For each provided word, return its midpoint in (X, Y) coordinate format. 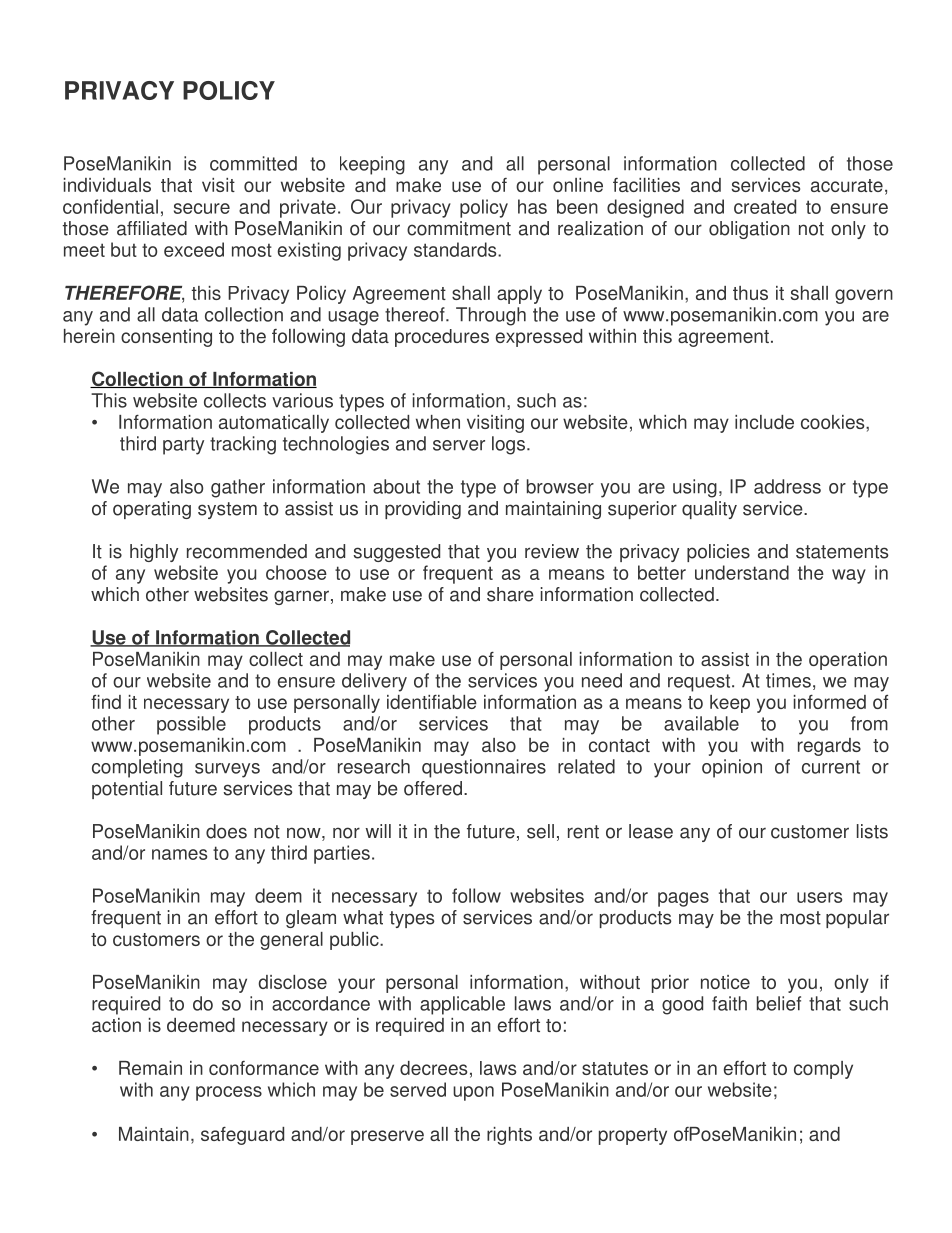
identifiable (432, 702)
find (106, 702)
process (229, 1093)
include (764, 422)
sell (540, 831)
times (788, 680)
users (819, 897)
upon (473, 1093)
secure (202, 208)
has (532, 206)
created (765, 206)
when (438, 422)
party (183, 446)
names (179, 854)
